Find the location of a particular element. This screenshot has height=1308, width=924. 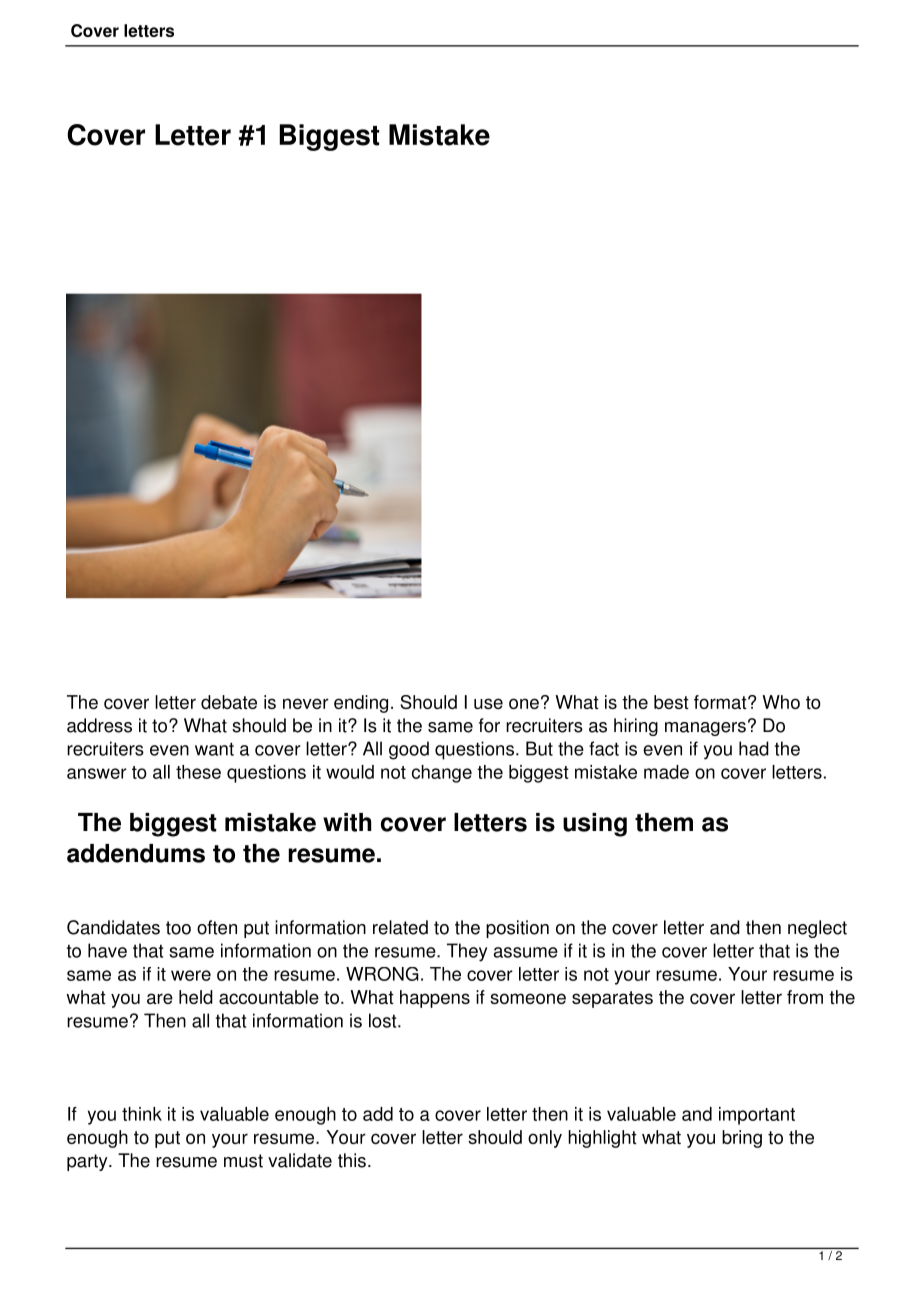

bring is located at coordinates (742, 1139).
